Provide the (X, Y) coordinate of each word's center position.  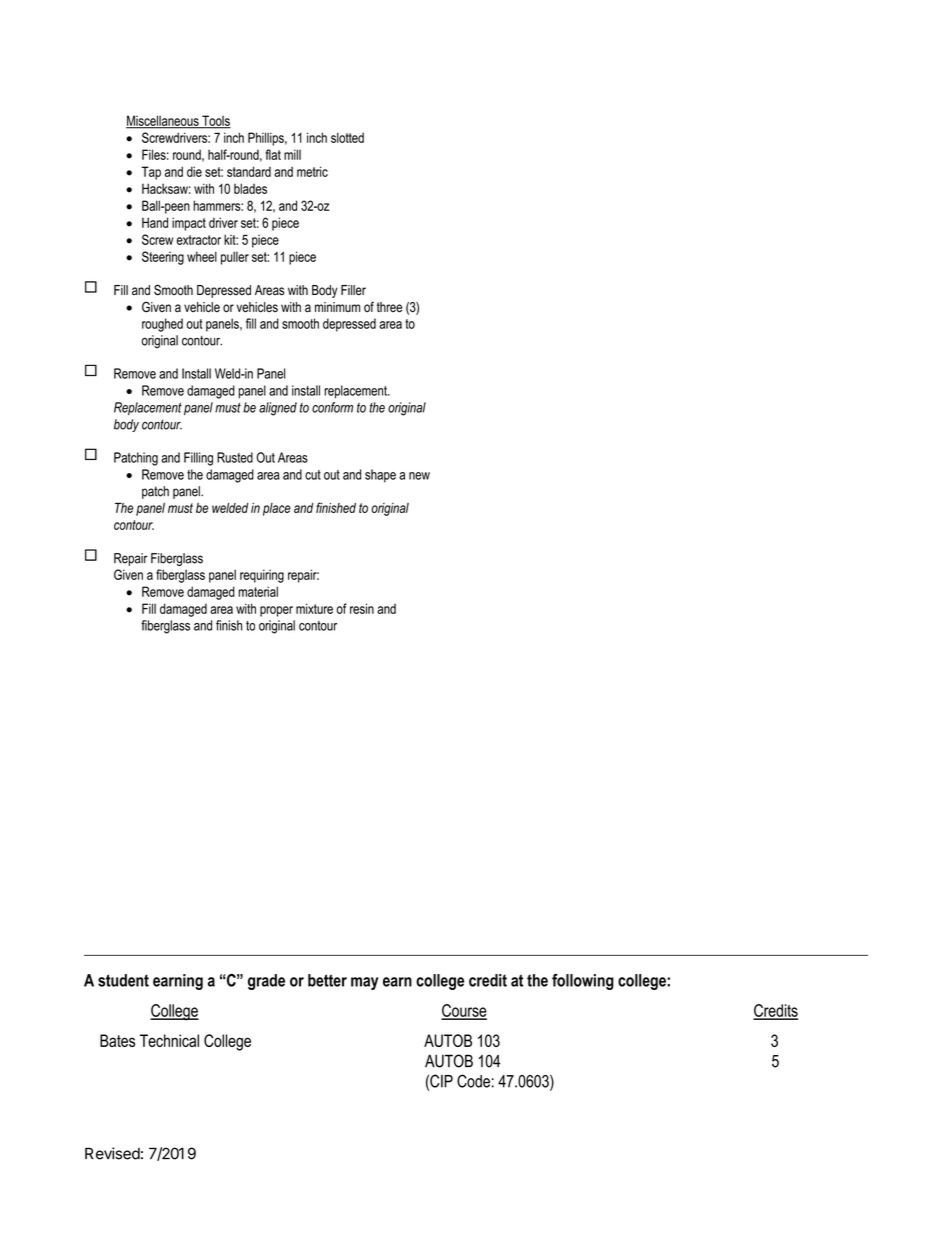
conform (332, 407)
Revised (112, 1153)
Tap (151, 173)
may (364, 983)
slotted (347, 137)
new (419, 476)
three (389, 307)
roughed (162, 325)
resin (362, 608)
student (123, 980)
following (583, 982)
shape (380, 476)
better (327, 980)
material (258, 591)
